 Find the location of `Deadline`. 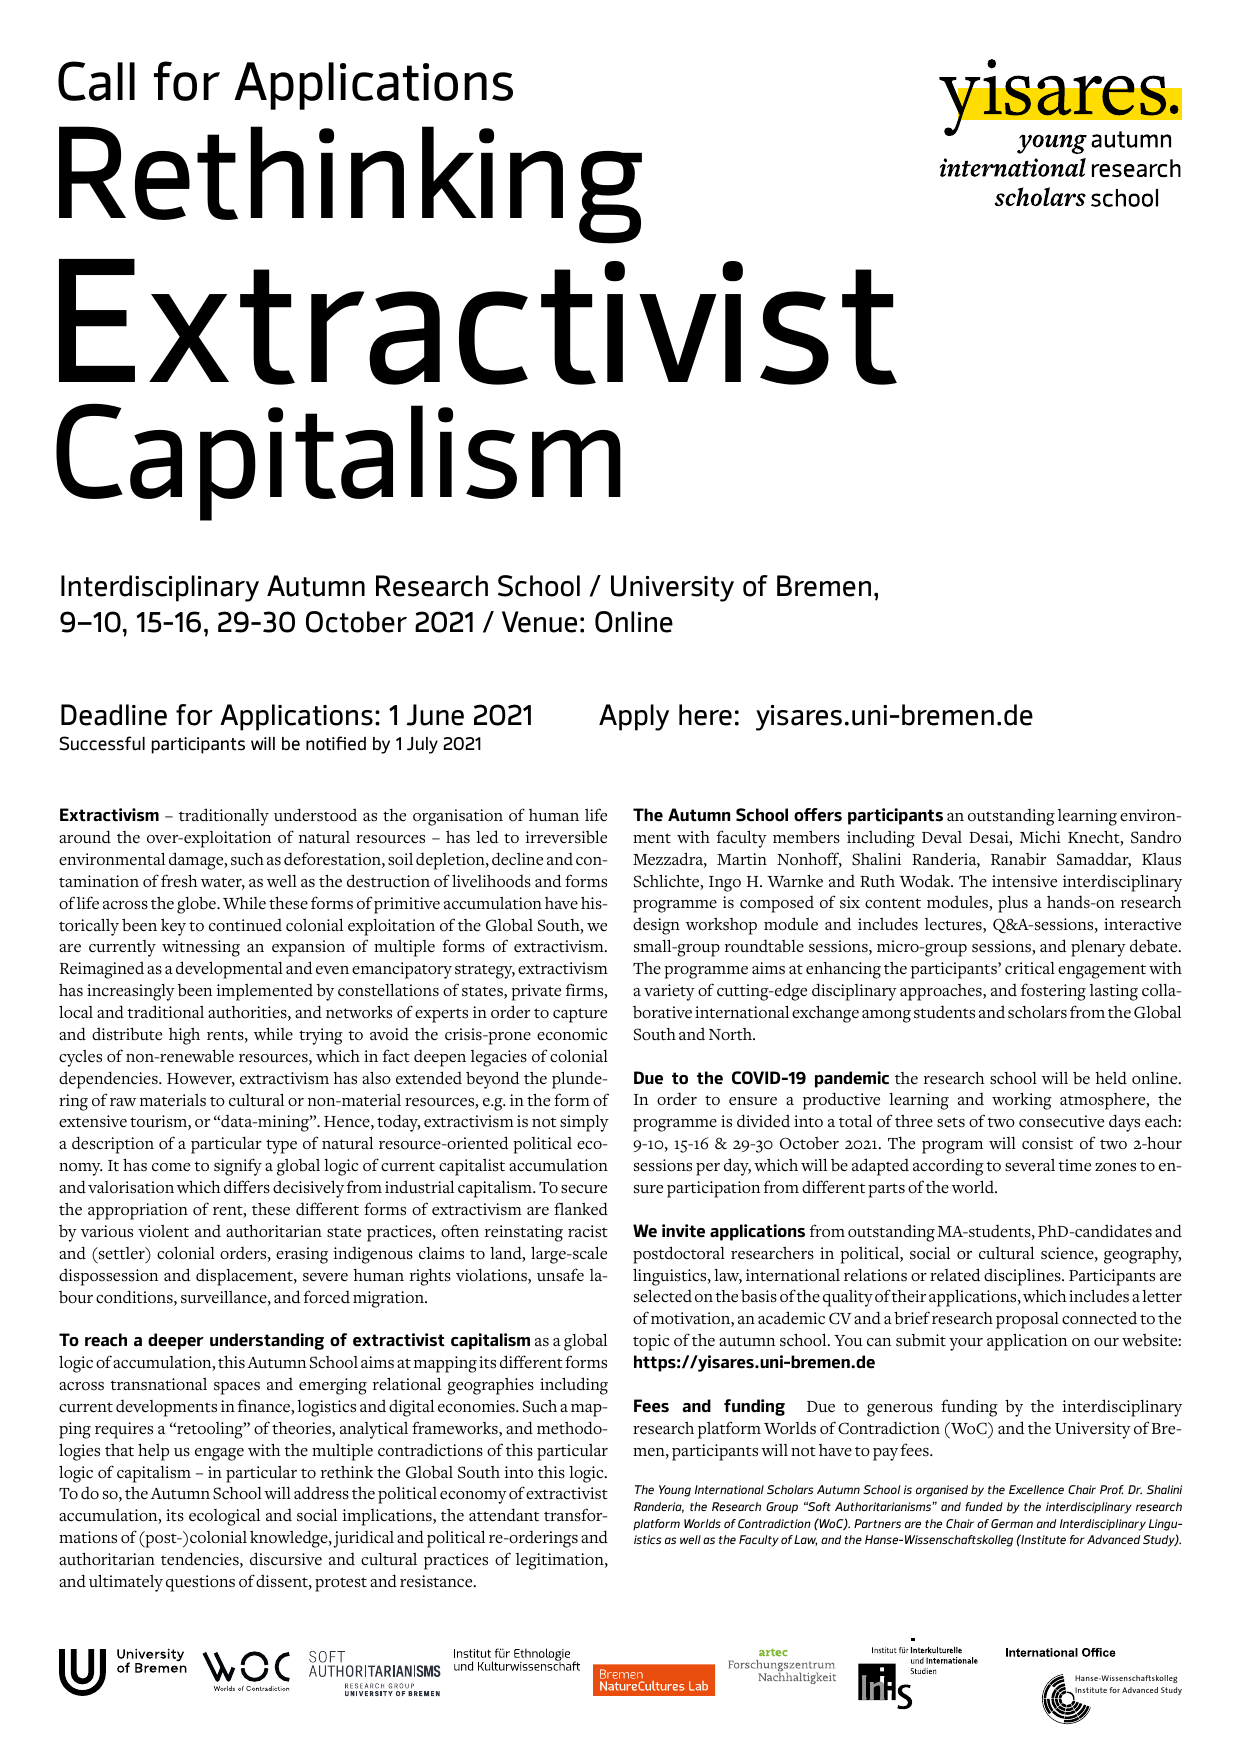

Deadline is located at coordinates (114, 715).
